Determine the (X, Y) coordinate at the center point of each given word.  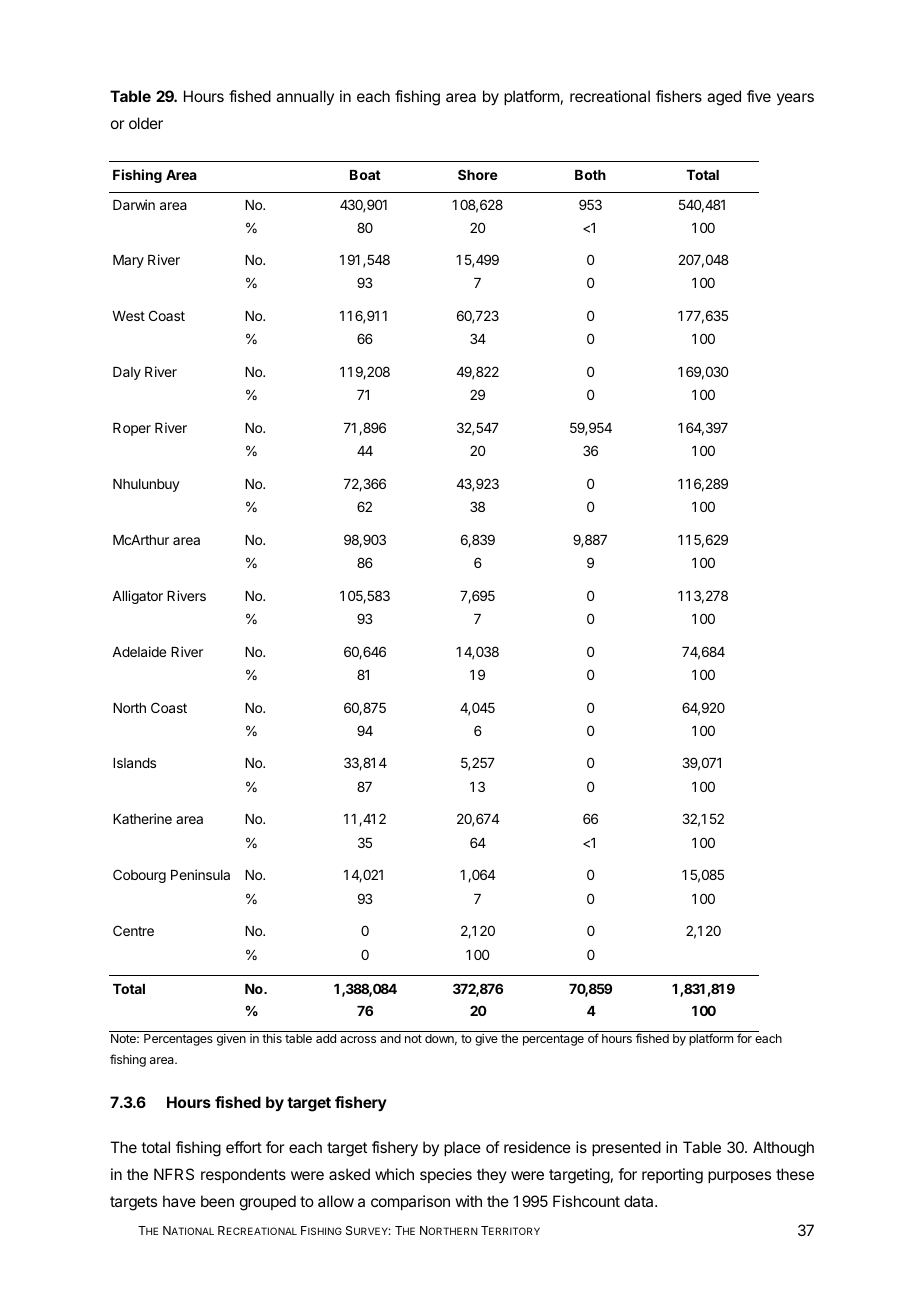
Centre (133, 930)
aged (724, 98)
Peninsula (200, 874)
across (358, 1039)
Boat (365, 175)
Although (783, 1149)
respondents (243, 1175)
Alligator (137, 597)
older (146, 123)
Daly (127, 373)
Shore (478, 174)
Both (590, 175)
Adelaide (139, 651)
